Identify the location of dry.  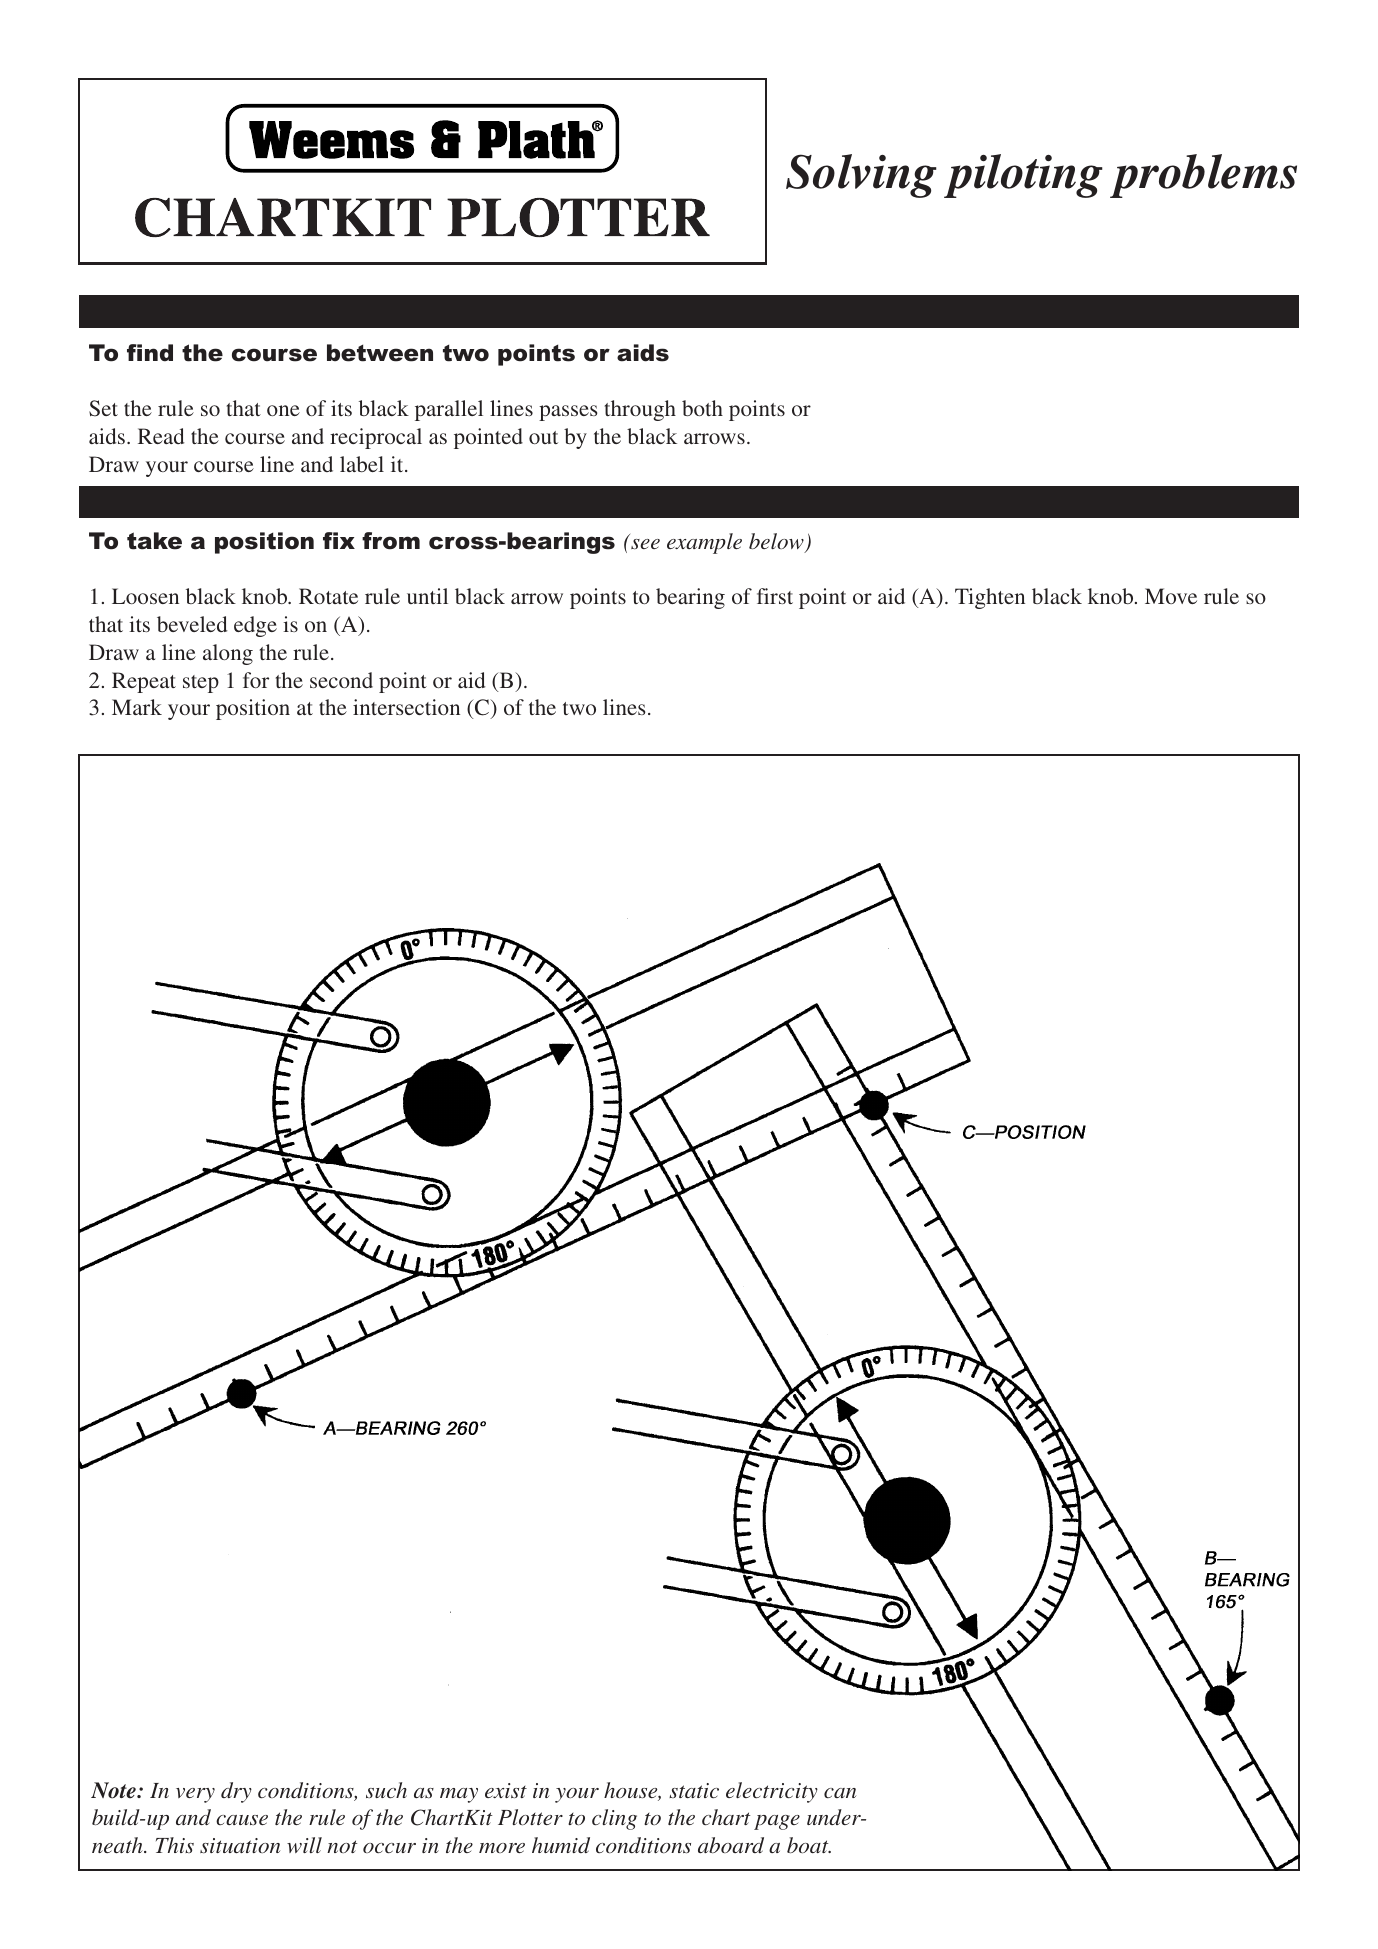
(236, 1792).
